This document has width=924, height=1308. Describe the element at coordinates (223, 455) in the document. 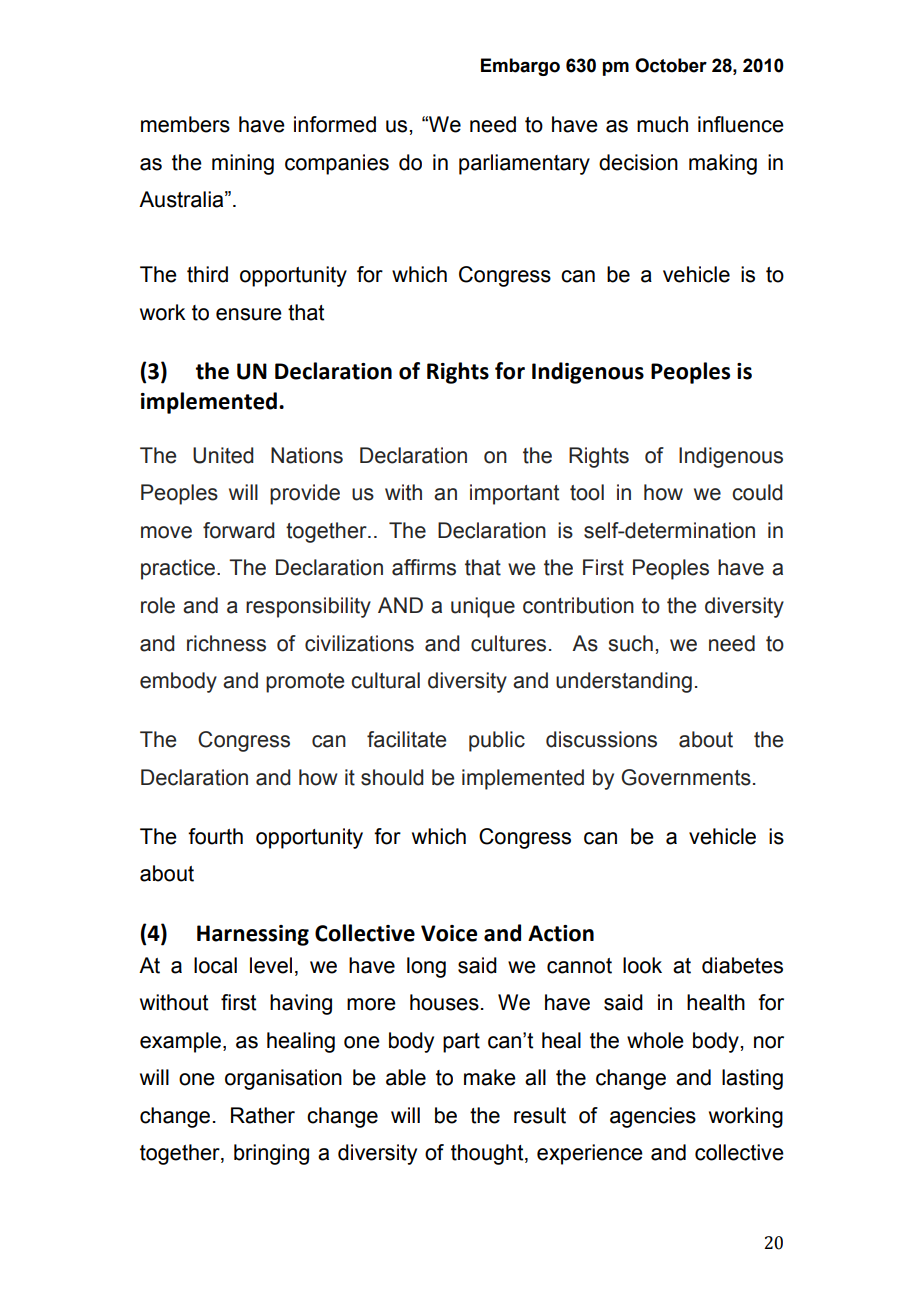

I see `United` at that location.
